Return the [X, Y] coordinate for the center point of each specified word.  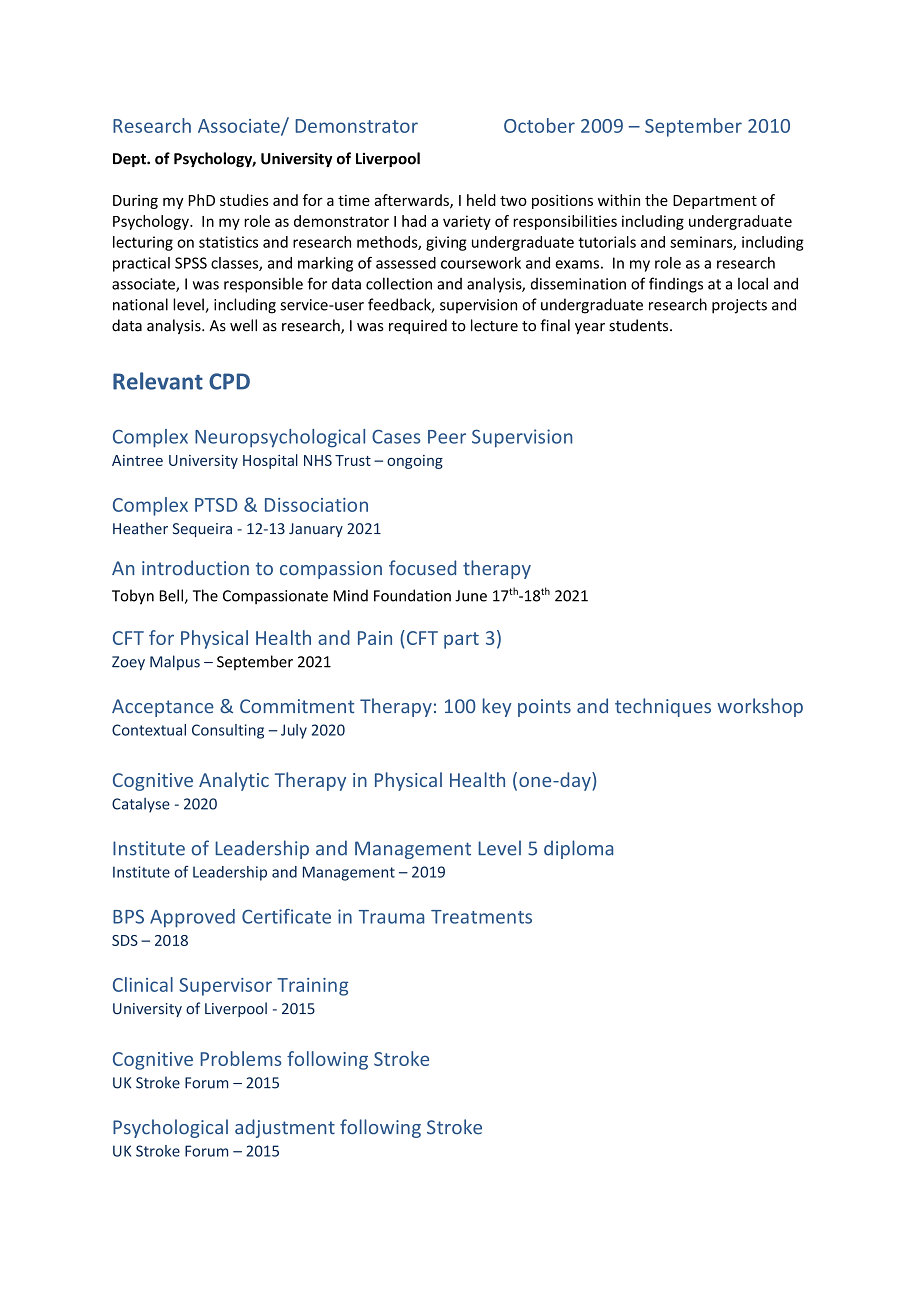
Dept [130, 160]
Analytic [234, 781]
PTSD [216, 505]
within [619, 200]
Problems [240, 1058]
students [640, 325]
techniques [663, 707]
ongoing [415, 462]
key [497, 707]
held [481, 200]
